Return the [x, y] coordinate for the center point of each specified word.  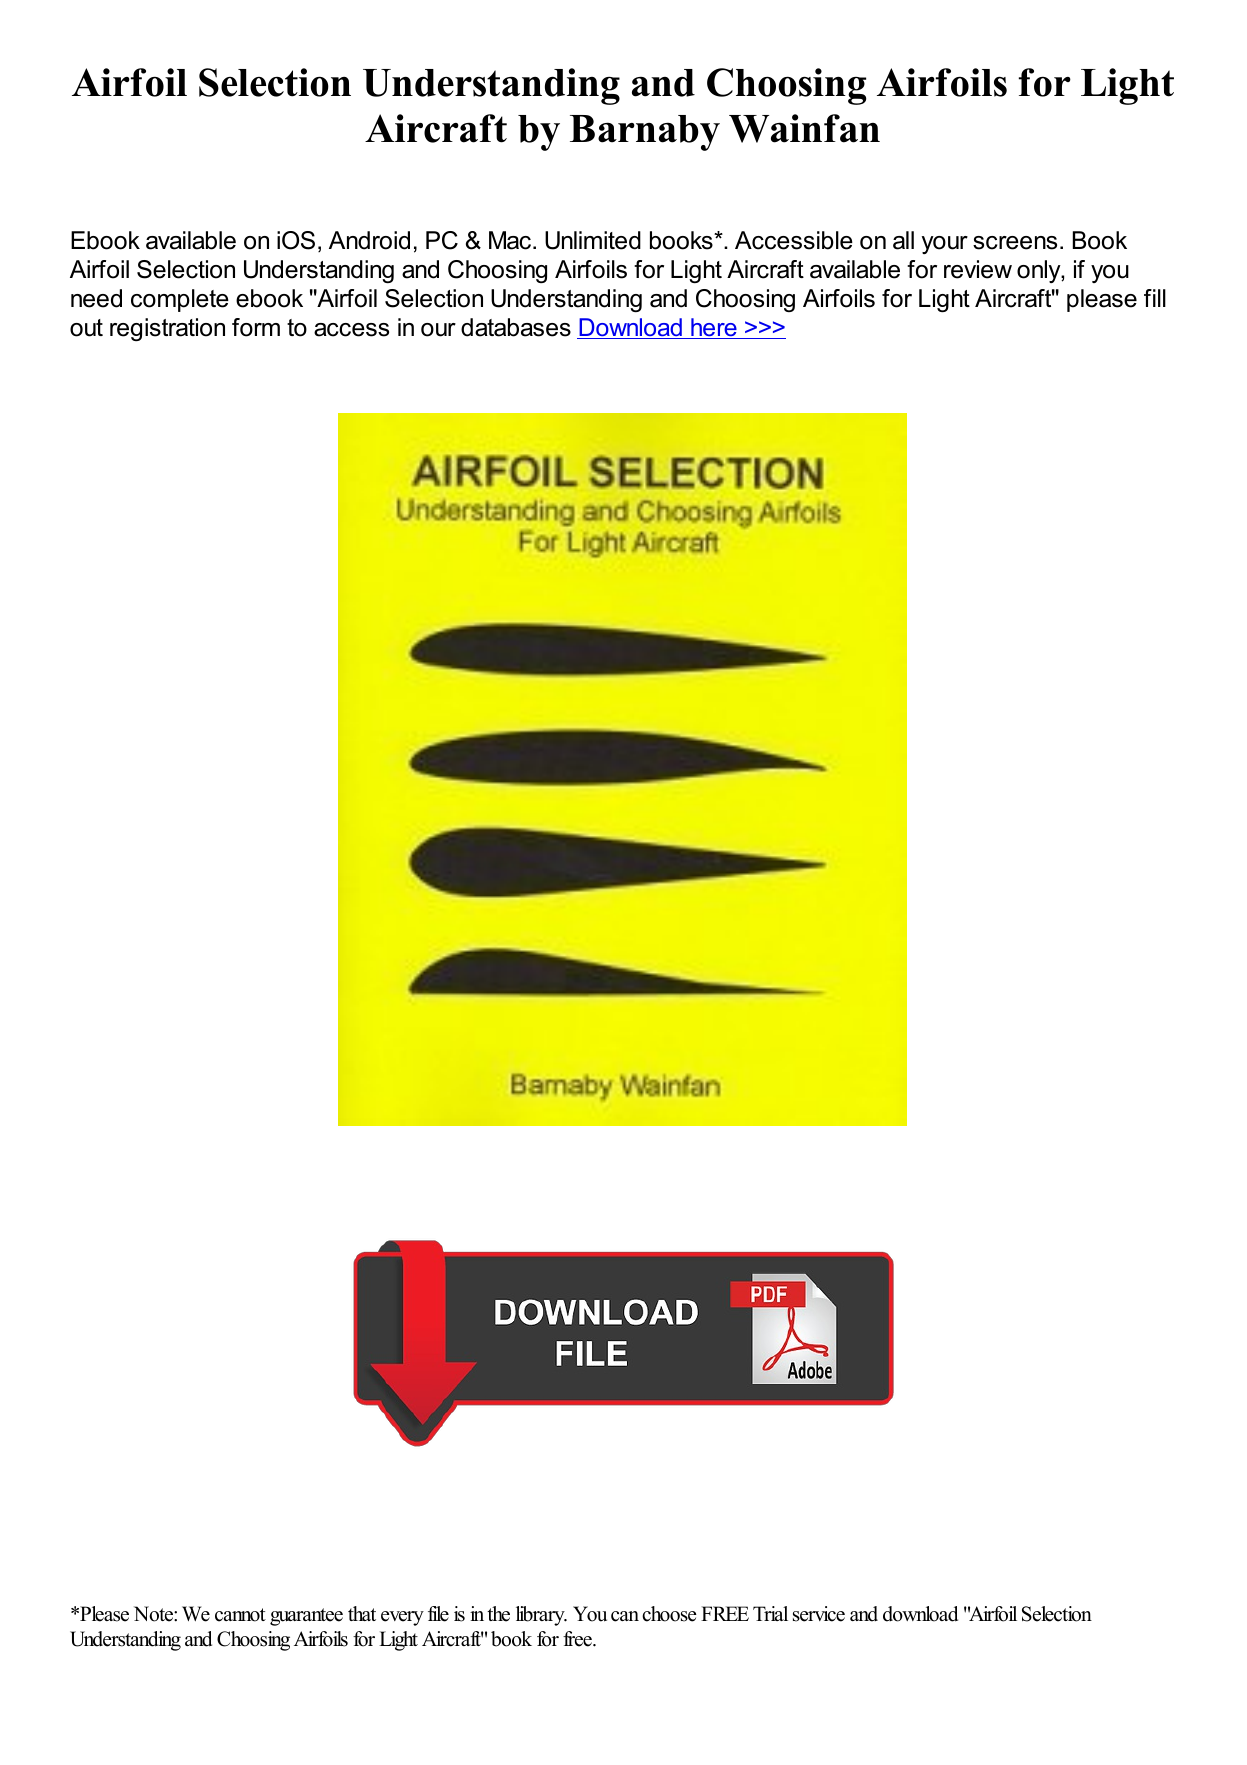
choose [669, 1614]
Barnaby [645, 133]
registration [167, 329]
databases [516, 327]
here [714, 328]
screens [1015, 243]
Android [369, 240]
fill [1155, 298]
